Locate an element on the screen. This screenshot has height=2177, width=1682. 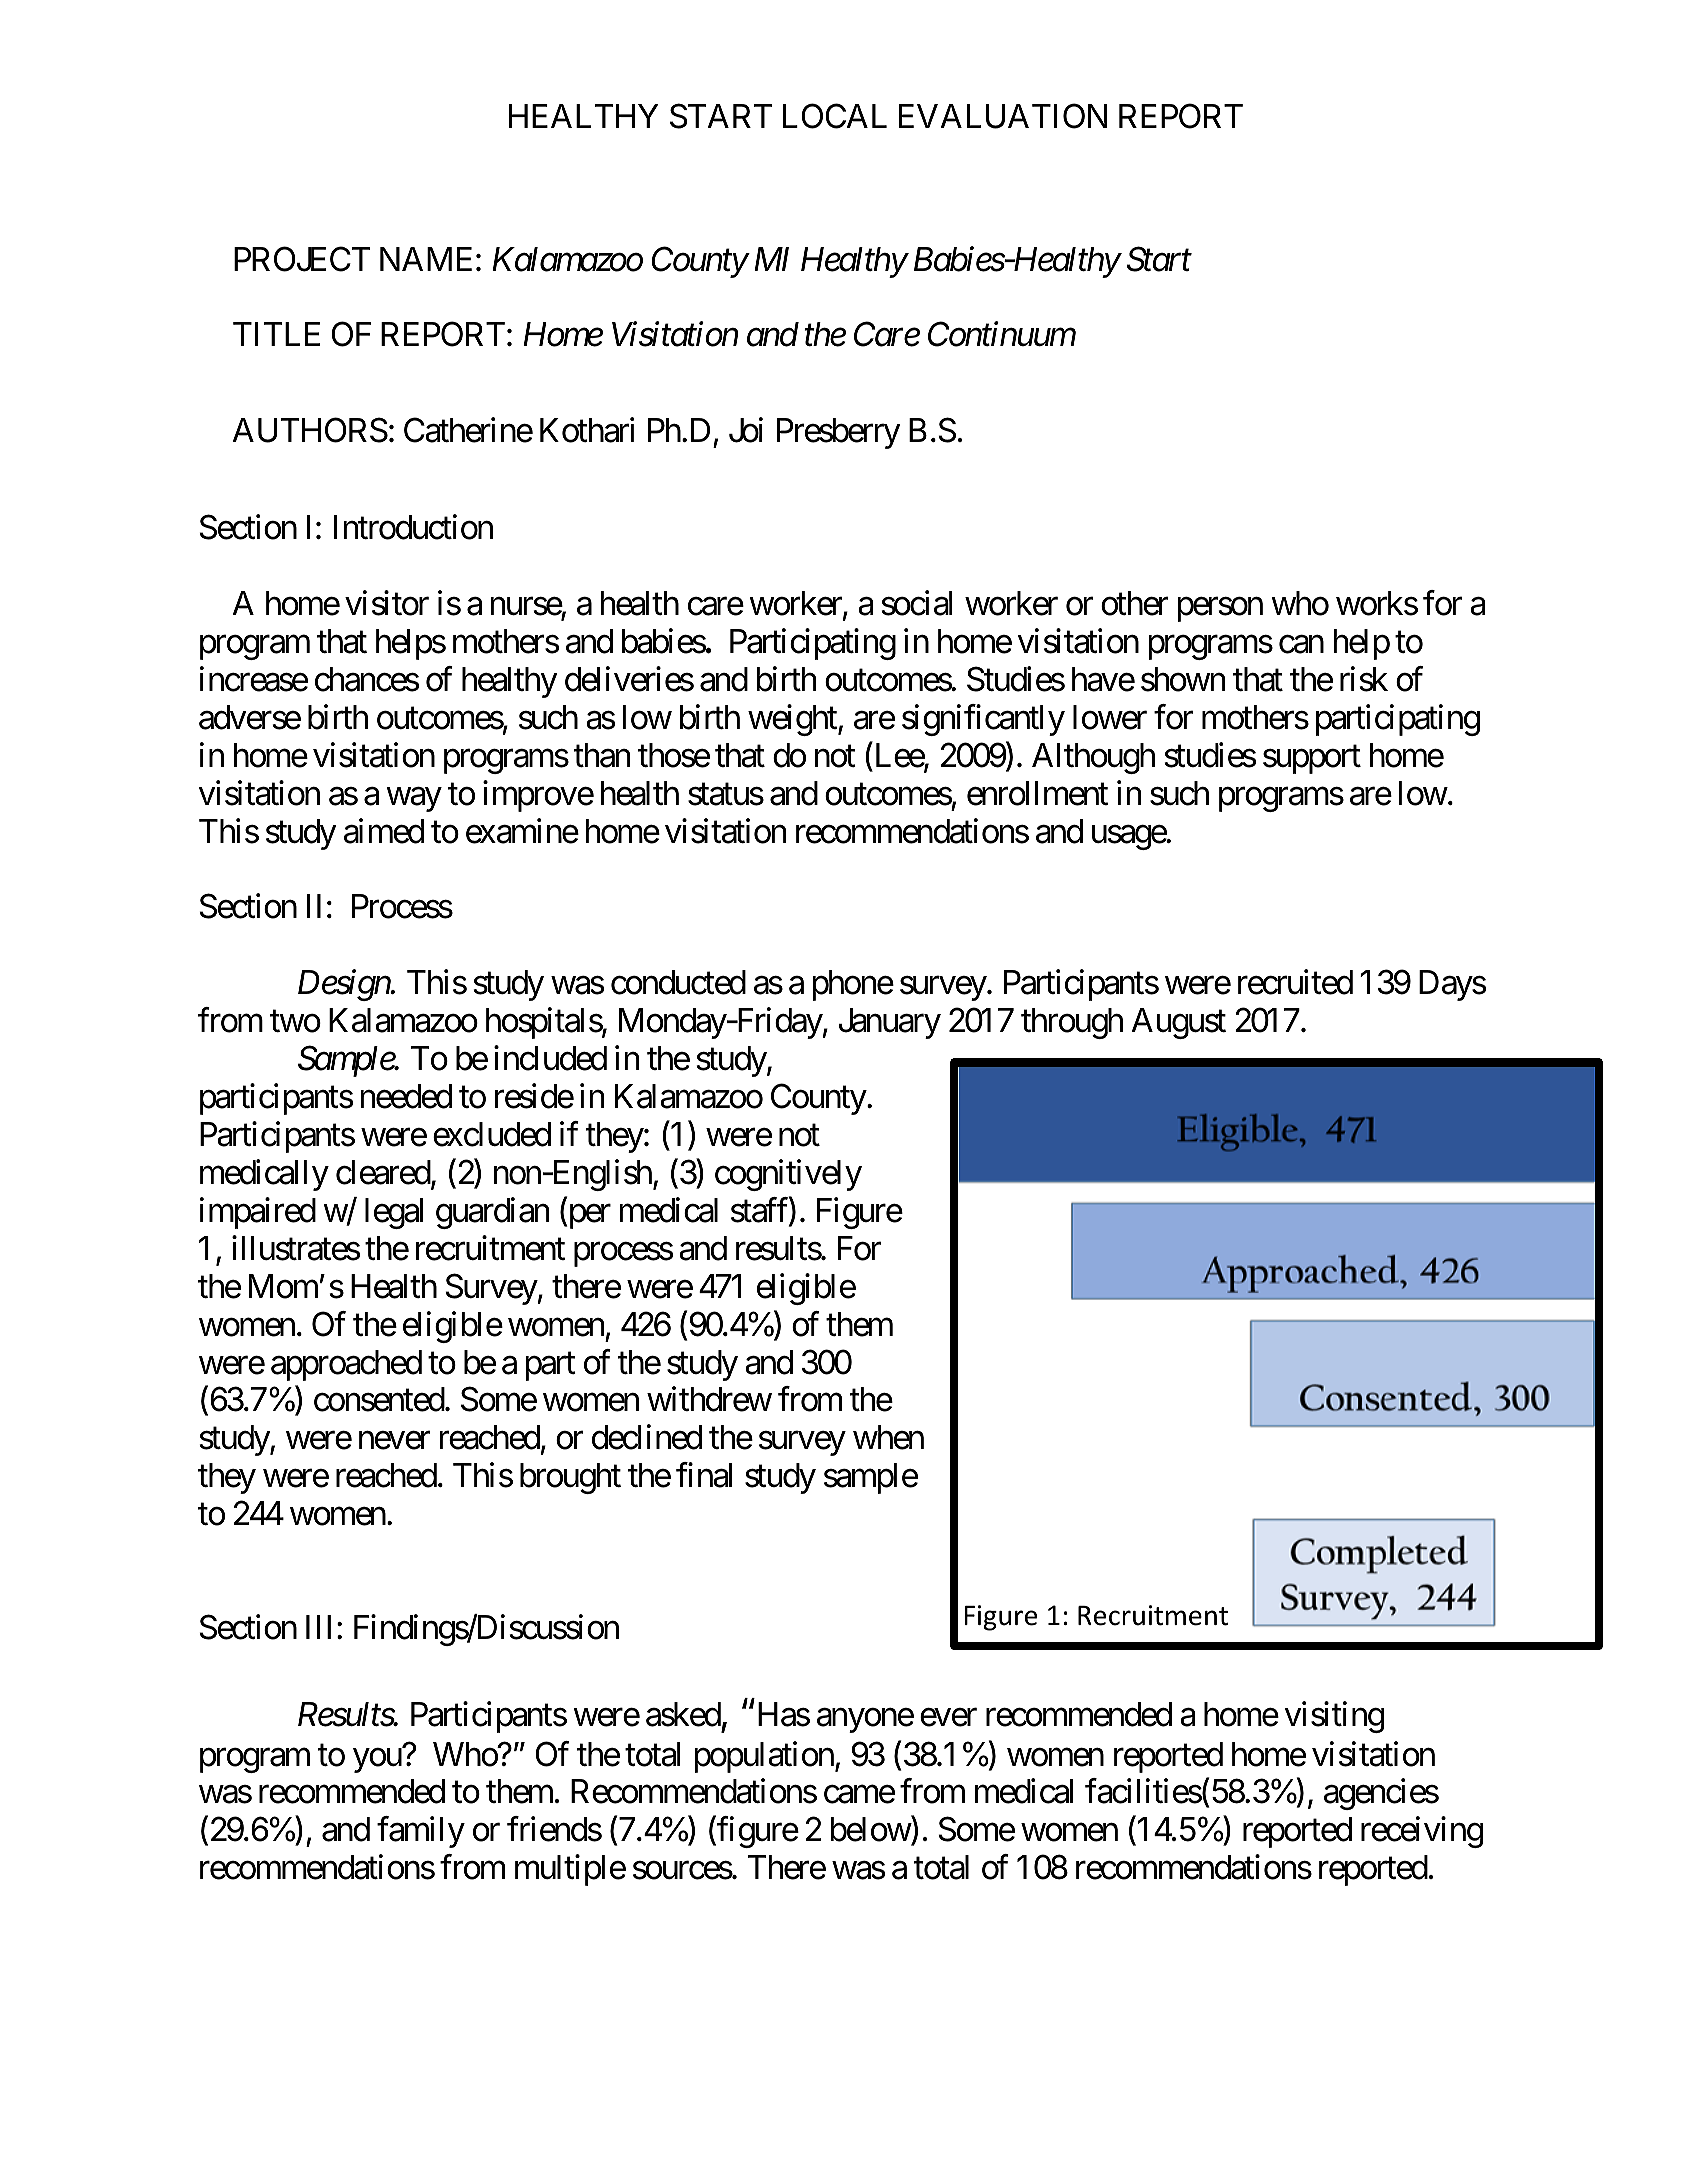
weight is located at coordinates (793, 720).
